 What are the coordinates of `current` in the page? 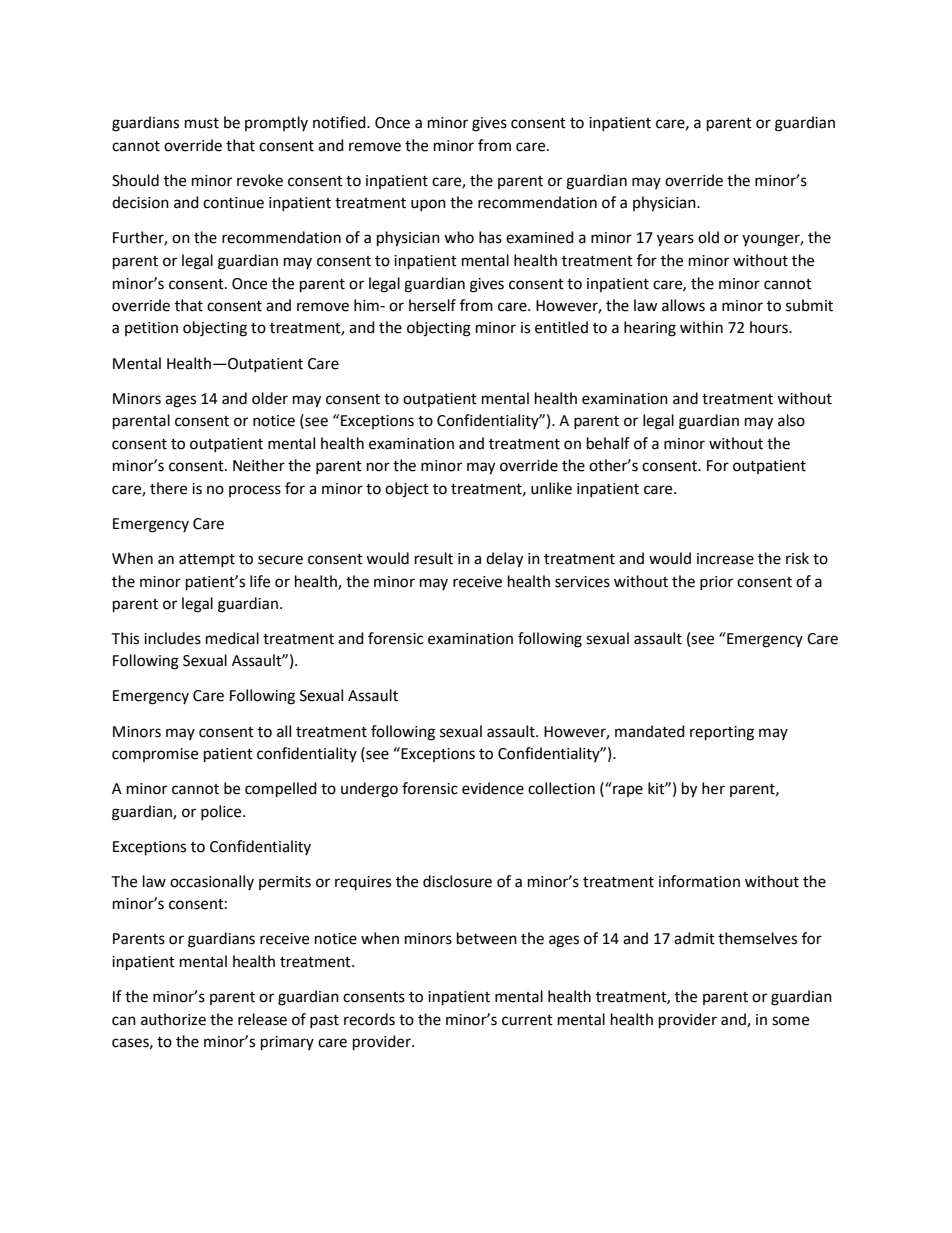 It's located at (527, 1020).
